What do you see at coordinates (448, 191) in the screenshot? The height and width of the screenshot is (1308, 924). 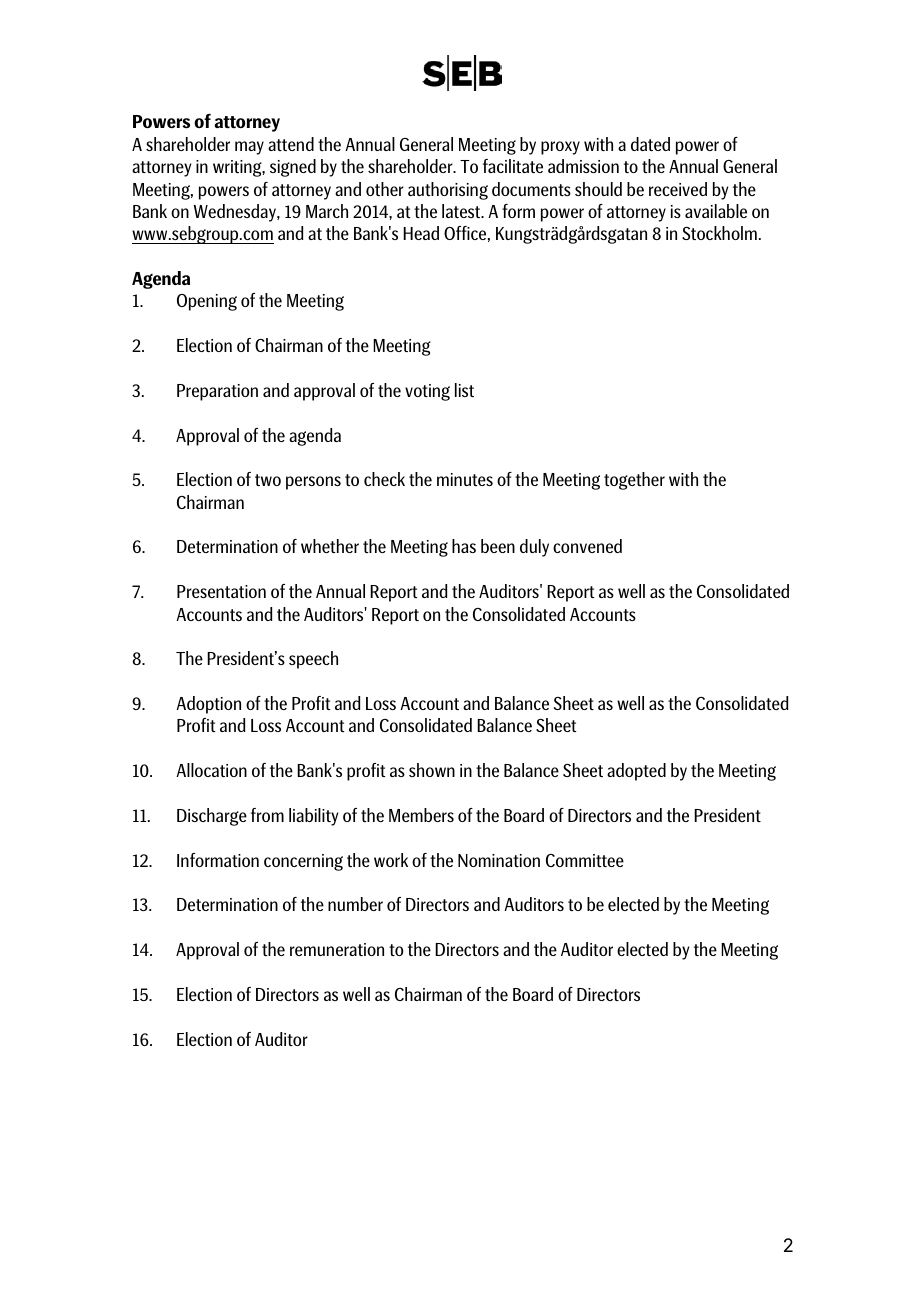 I see `authorising` at bounding box center [448, 191].
